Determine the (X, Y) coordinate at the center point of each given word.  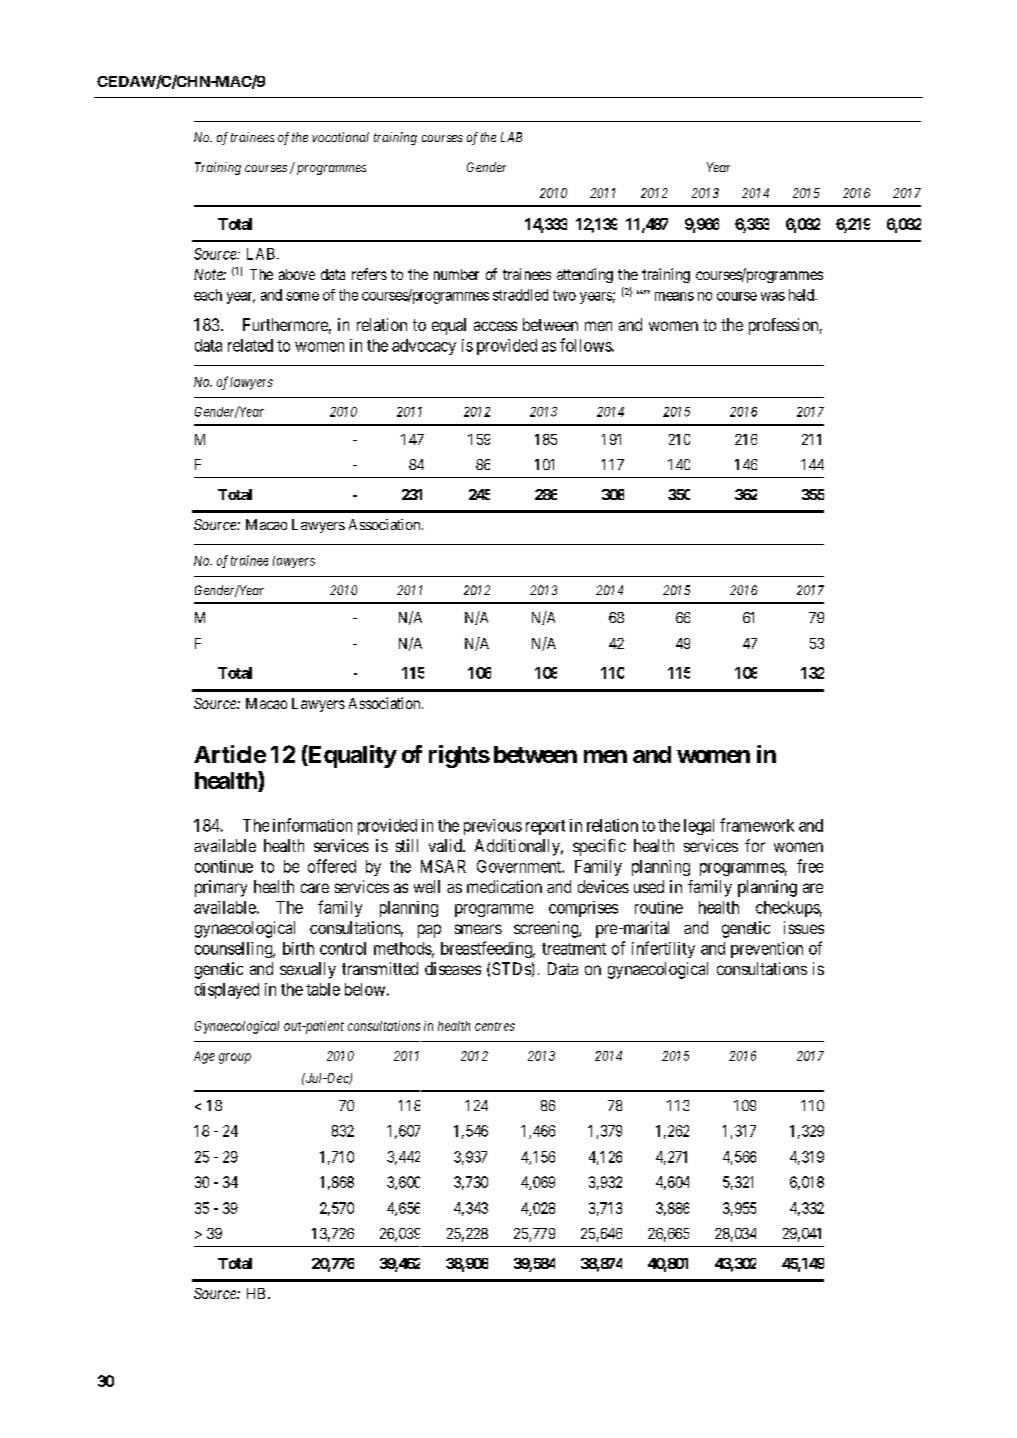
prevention (767, 950)
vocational (340, 137)
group (235, 1058)
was (773, 296)
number (456, 274)
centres (495, 1026)
